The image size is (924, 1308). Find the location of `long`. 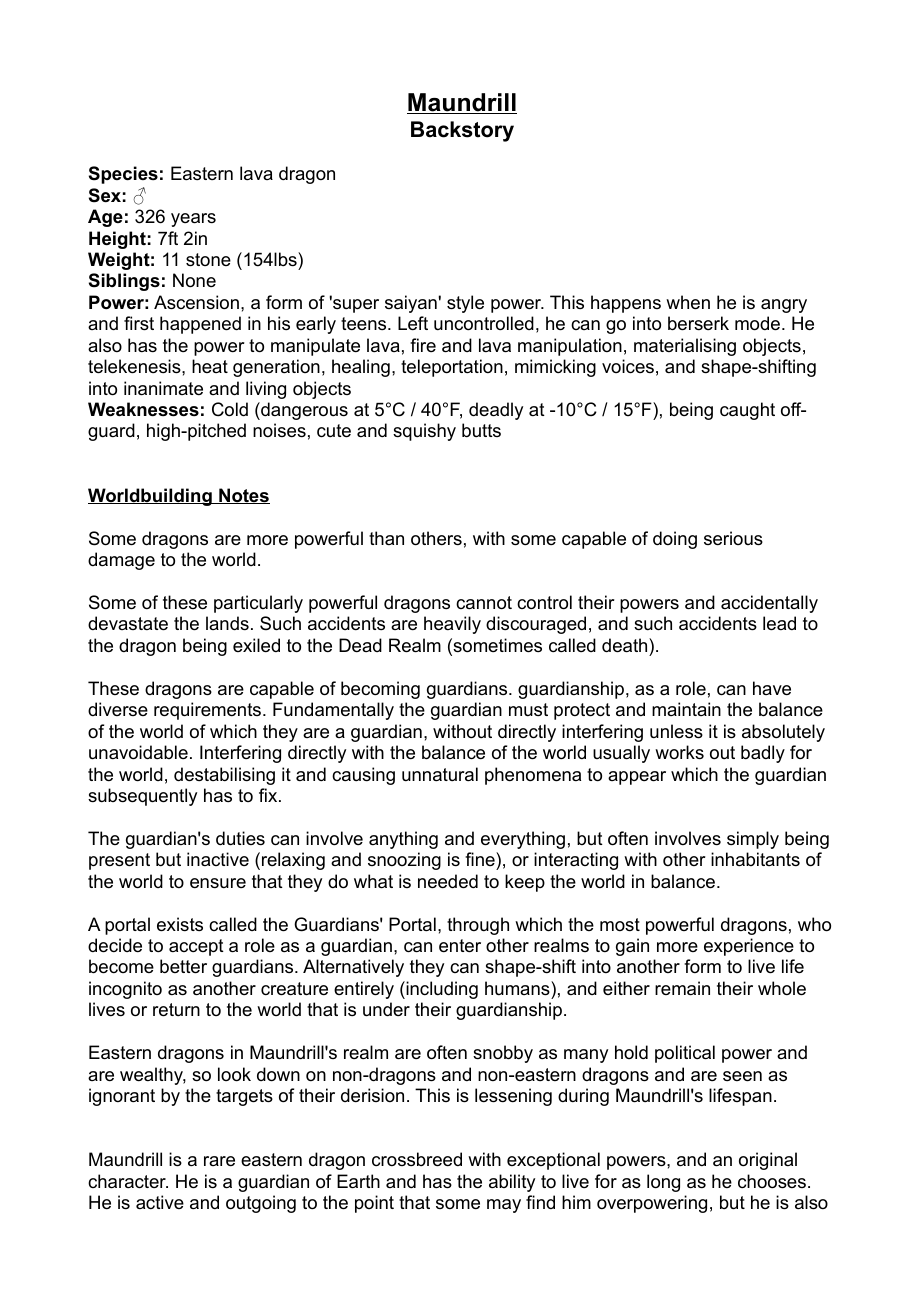

long is located at coordinates (663, 1183).
